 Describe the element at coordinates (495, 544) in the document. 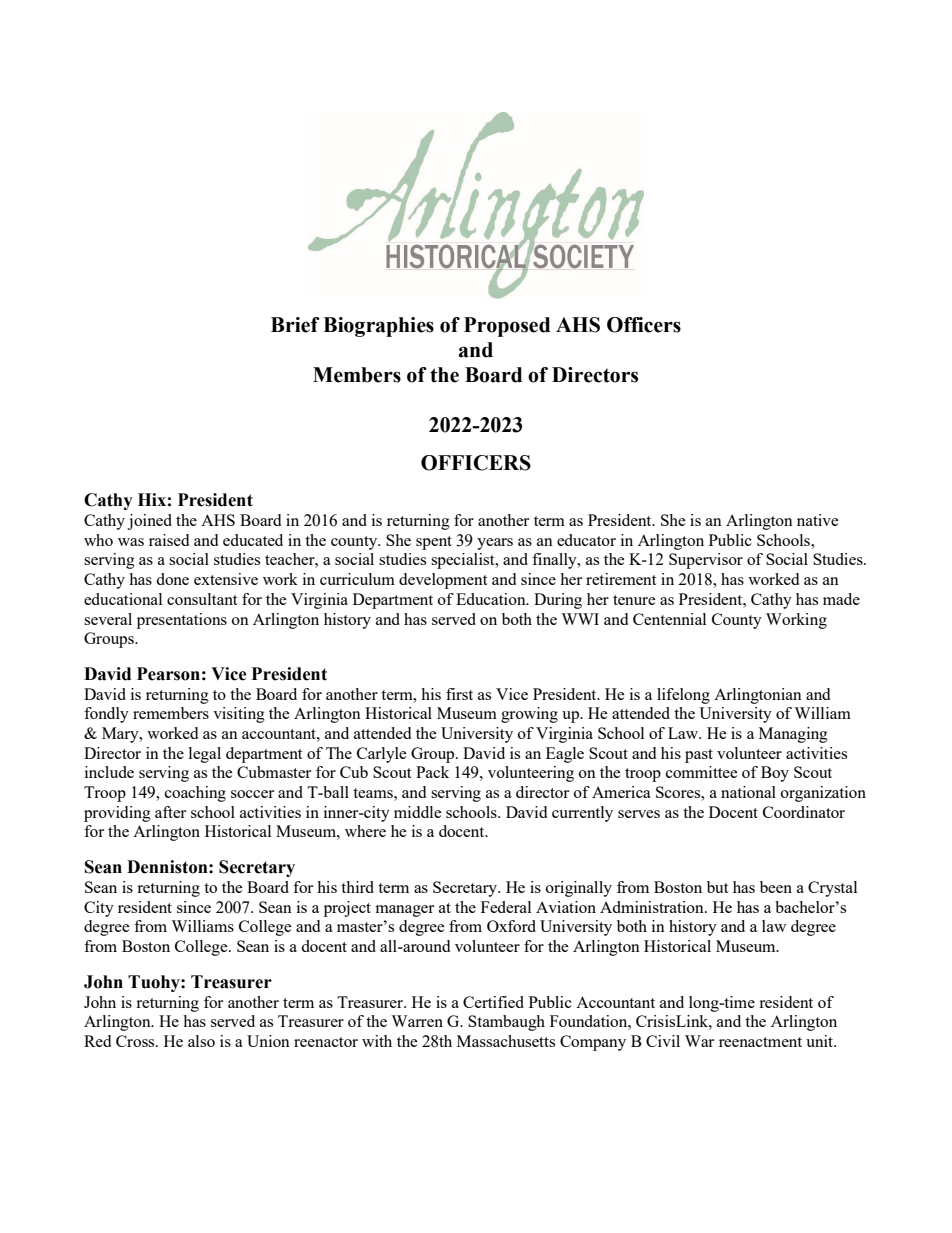

I see `years` at that location.
